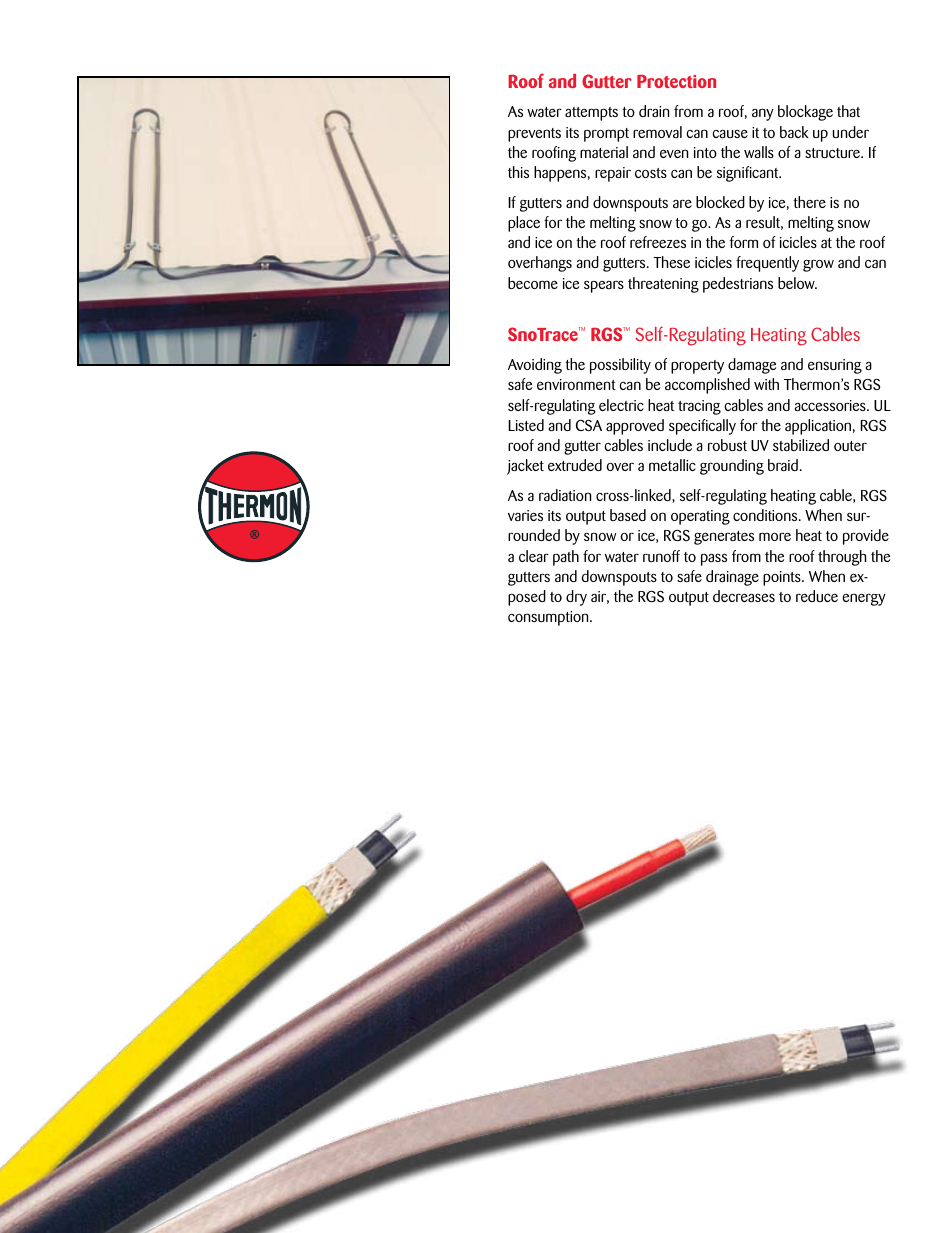  Describe the element at coordinates (676, 81) in the document. I see `Protection` at that location.
